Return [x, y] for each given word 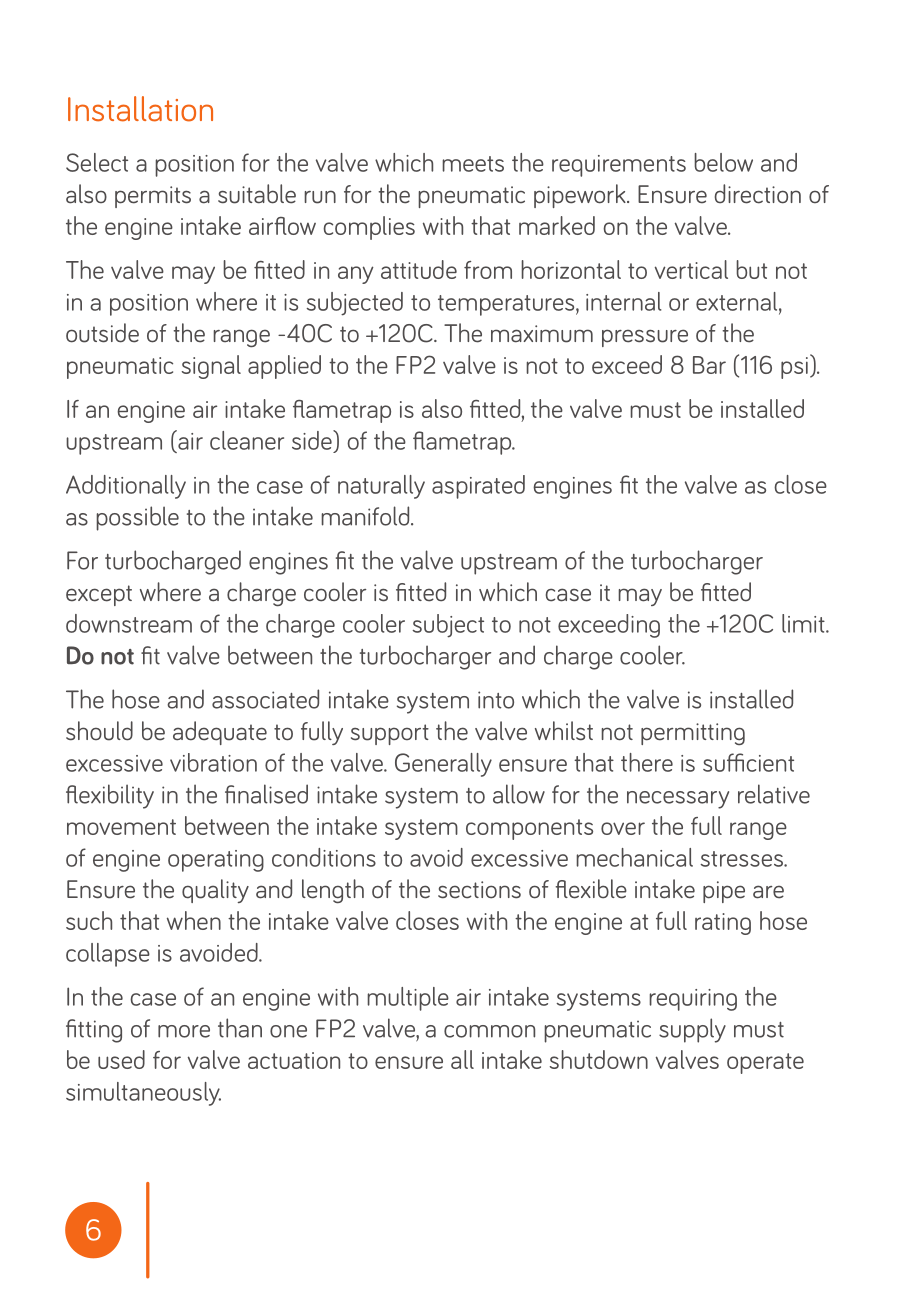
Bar [709, 365]
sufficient [748, 762]
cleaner [247, 440]
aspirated [478, 487]
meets [473, 164]
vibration [213, 762]
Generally [443, 765]
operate [765, 1063]
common [489, 1031]
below [723, 162]
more [184, 1031]
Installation [140, 109]
